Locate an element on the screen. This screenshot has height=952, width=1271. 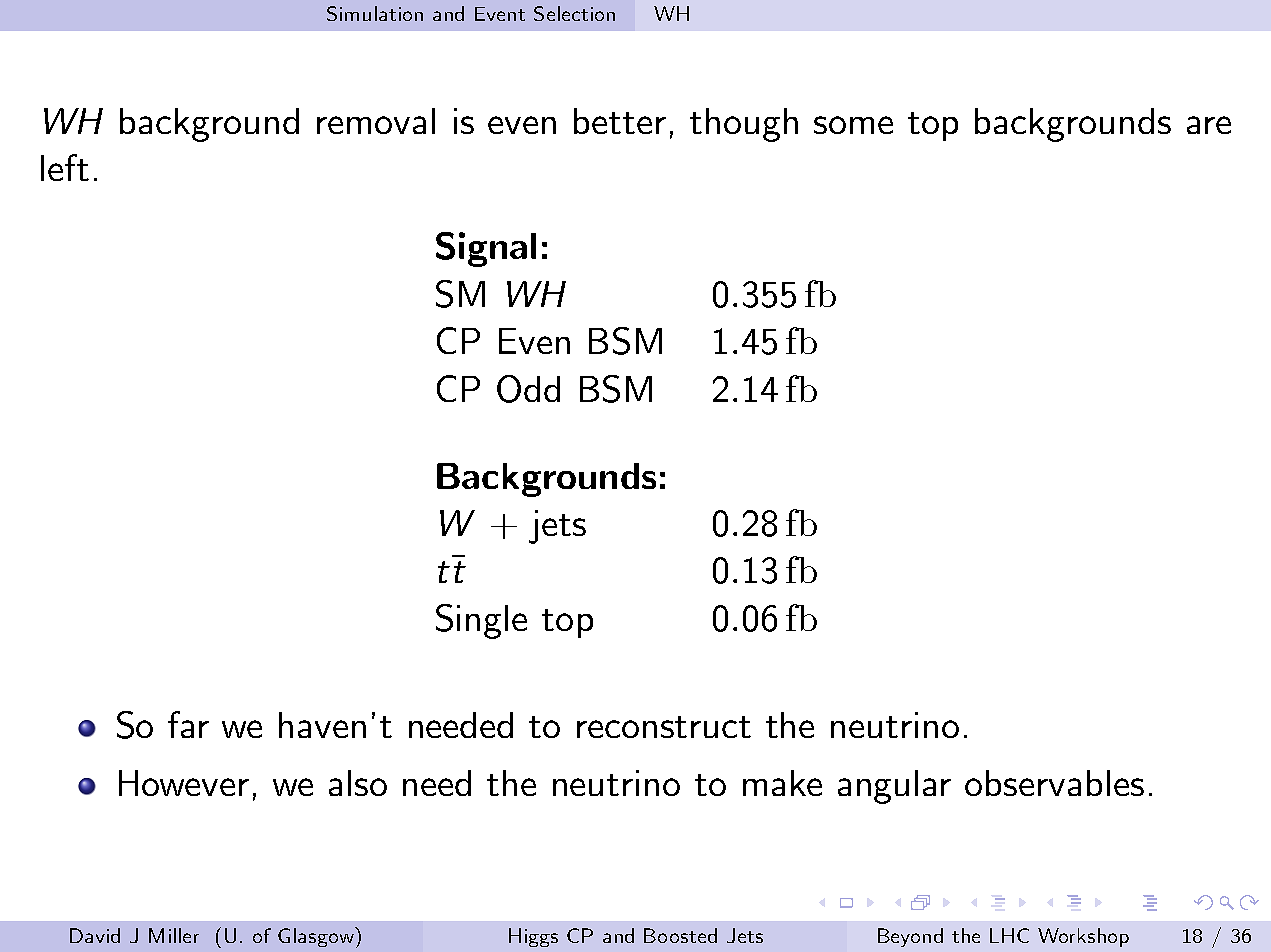
are is located at coordinates (1209, 125).
